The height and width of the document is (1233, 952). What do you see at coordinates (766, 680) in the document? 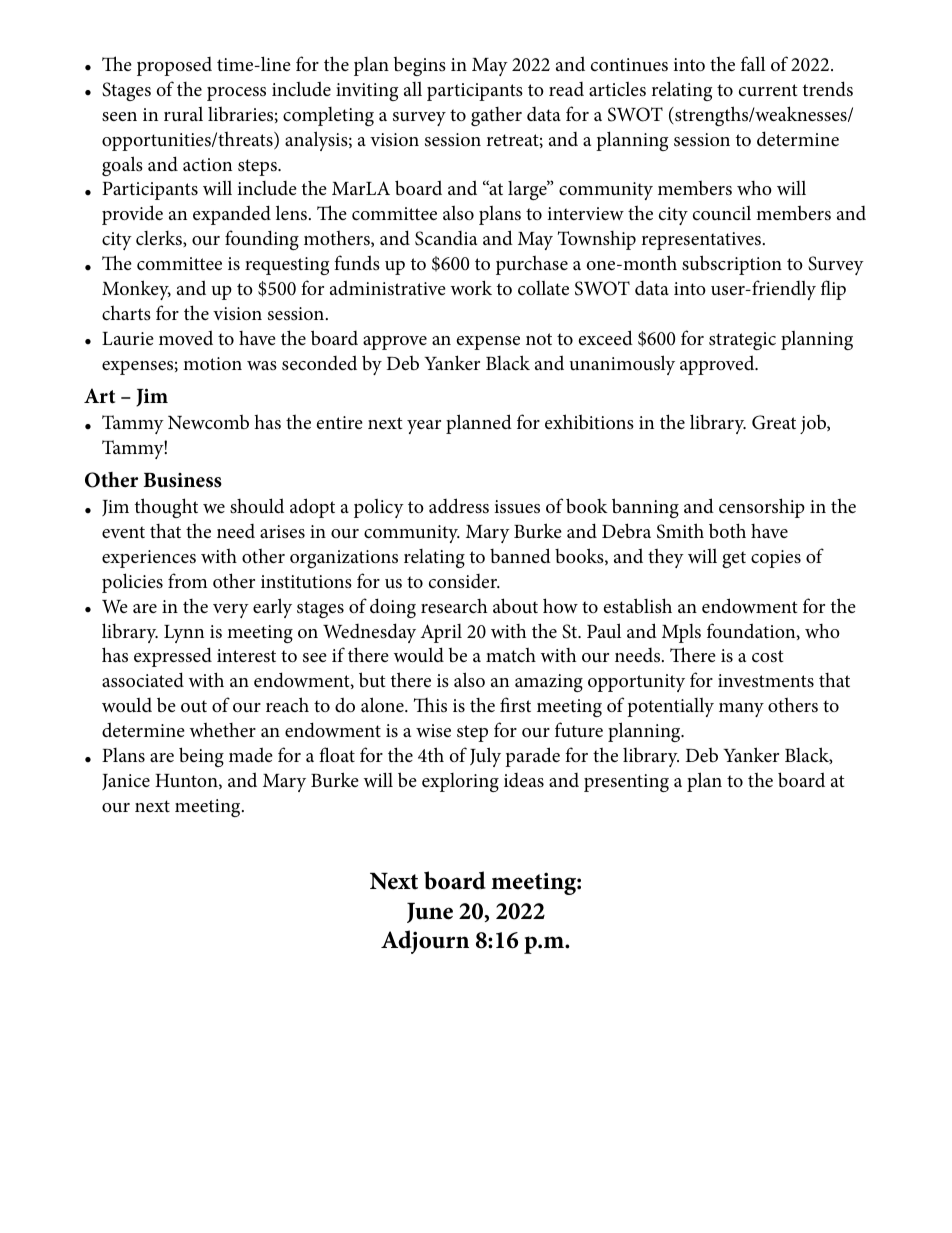
I see `investments` at bounding box center [766, 680].
